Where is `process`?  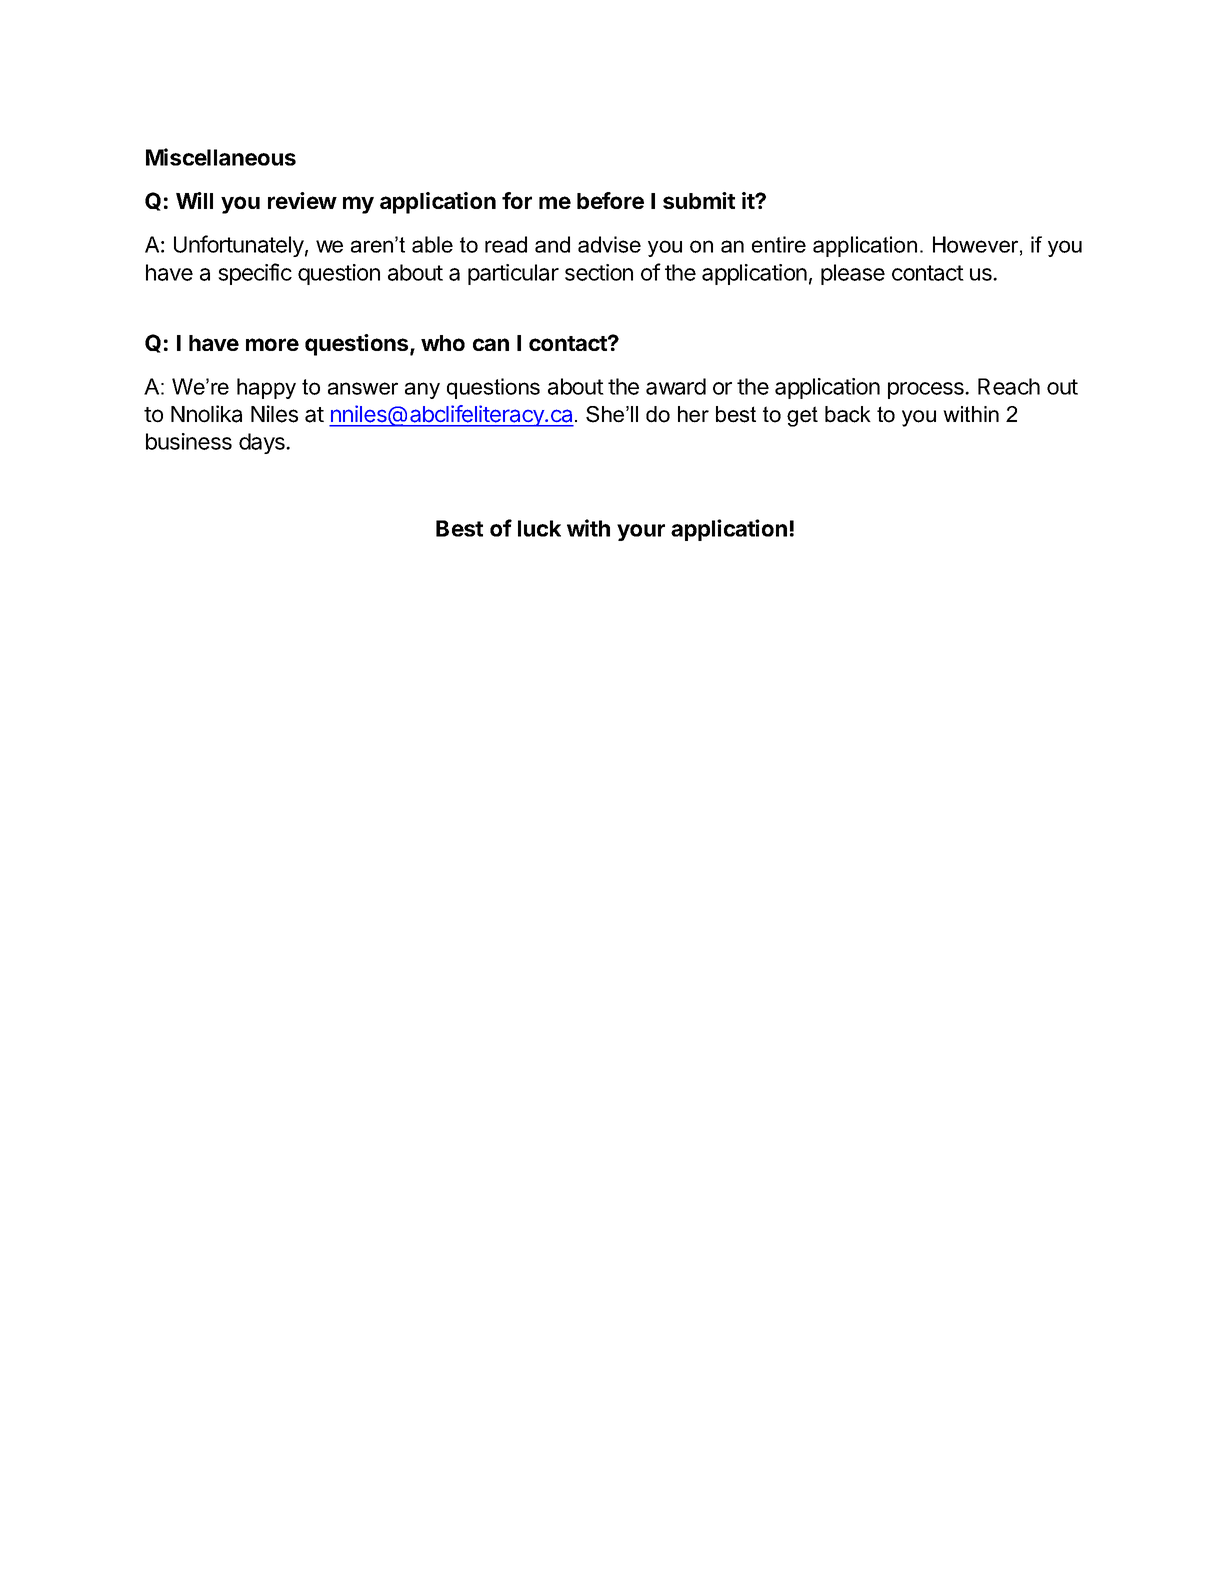 process is located at coordinates (927, 390).
